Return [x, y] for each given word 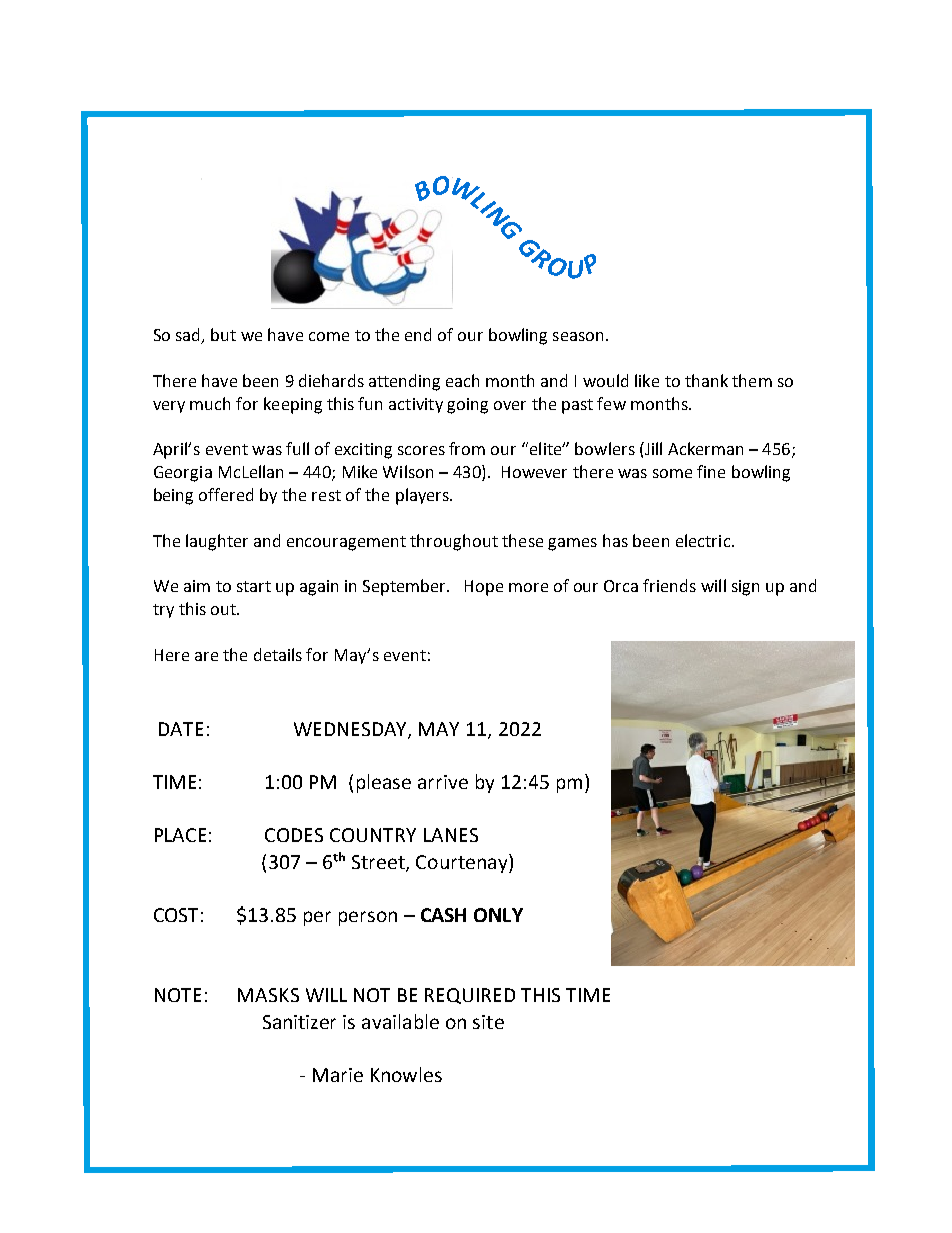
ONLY [498, 915]
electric [703, 540]
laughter [217, 542]
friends [669, 585]
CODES [294, 835]
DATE [181, 729]
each [462, 380]
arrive [443, 782]
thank [706, 380]
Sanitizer [299, 1022]
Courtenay [463, 863]
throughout [454, 542]
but [223, 334]
